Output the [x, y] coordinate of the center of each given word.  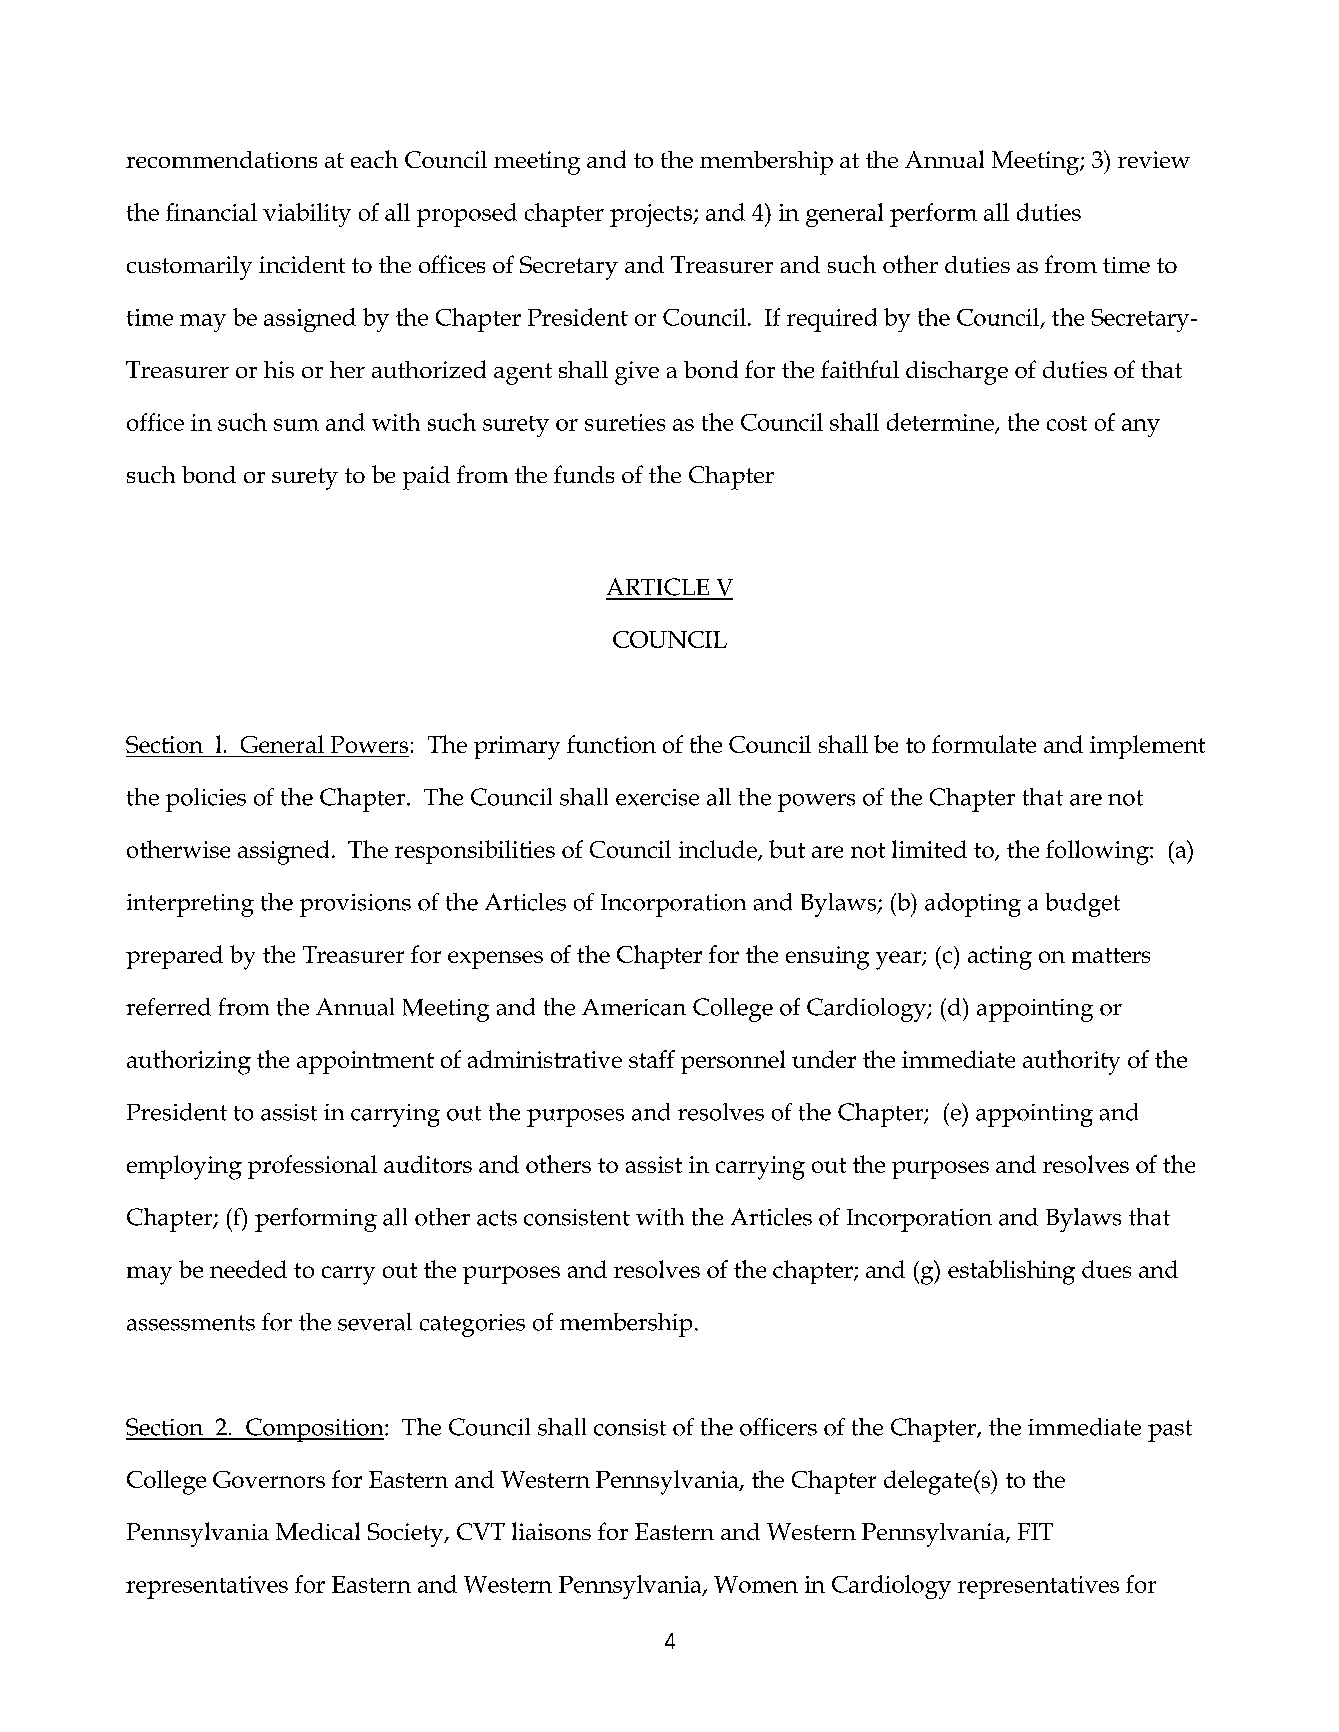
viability [307, 215]
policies [206, 800]
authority [1071, 1062]
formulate [984, 744]
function [611, 744]
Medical [318, 1531]
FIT [1035, 1531]
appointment [365, 1062]
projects [652, 215]
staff [652, 1059]
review [1154, 159]
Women [756, 1584]
